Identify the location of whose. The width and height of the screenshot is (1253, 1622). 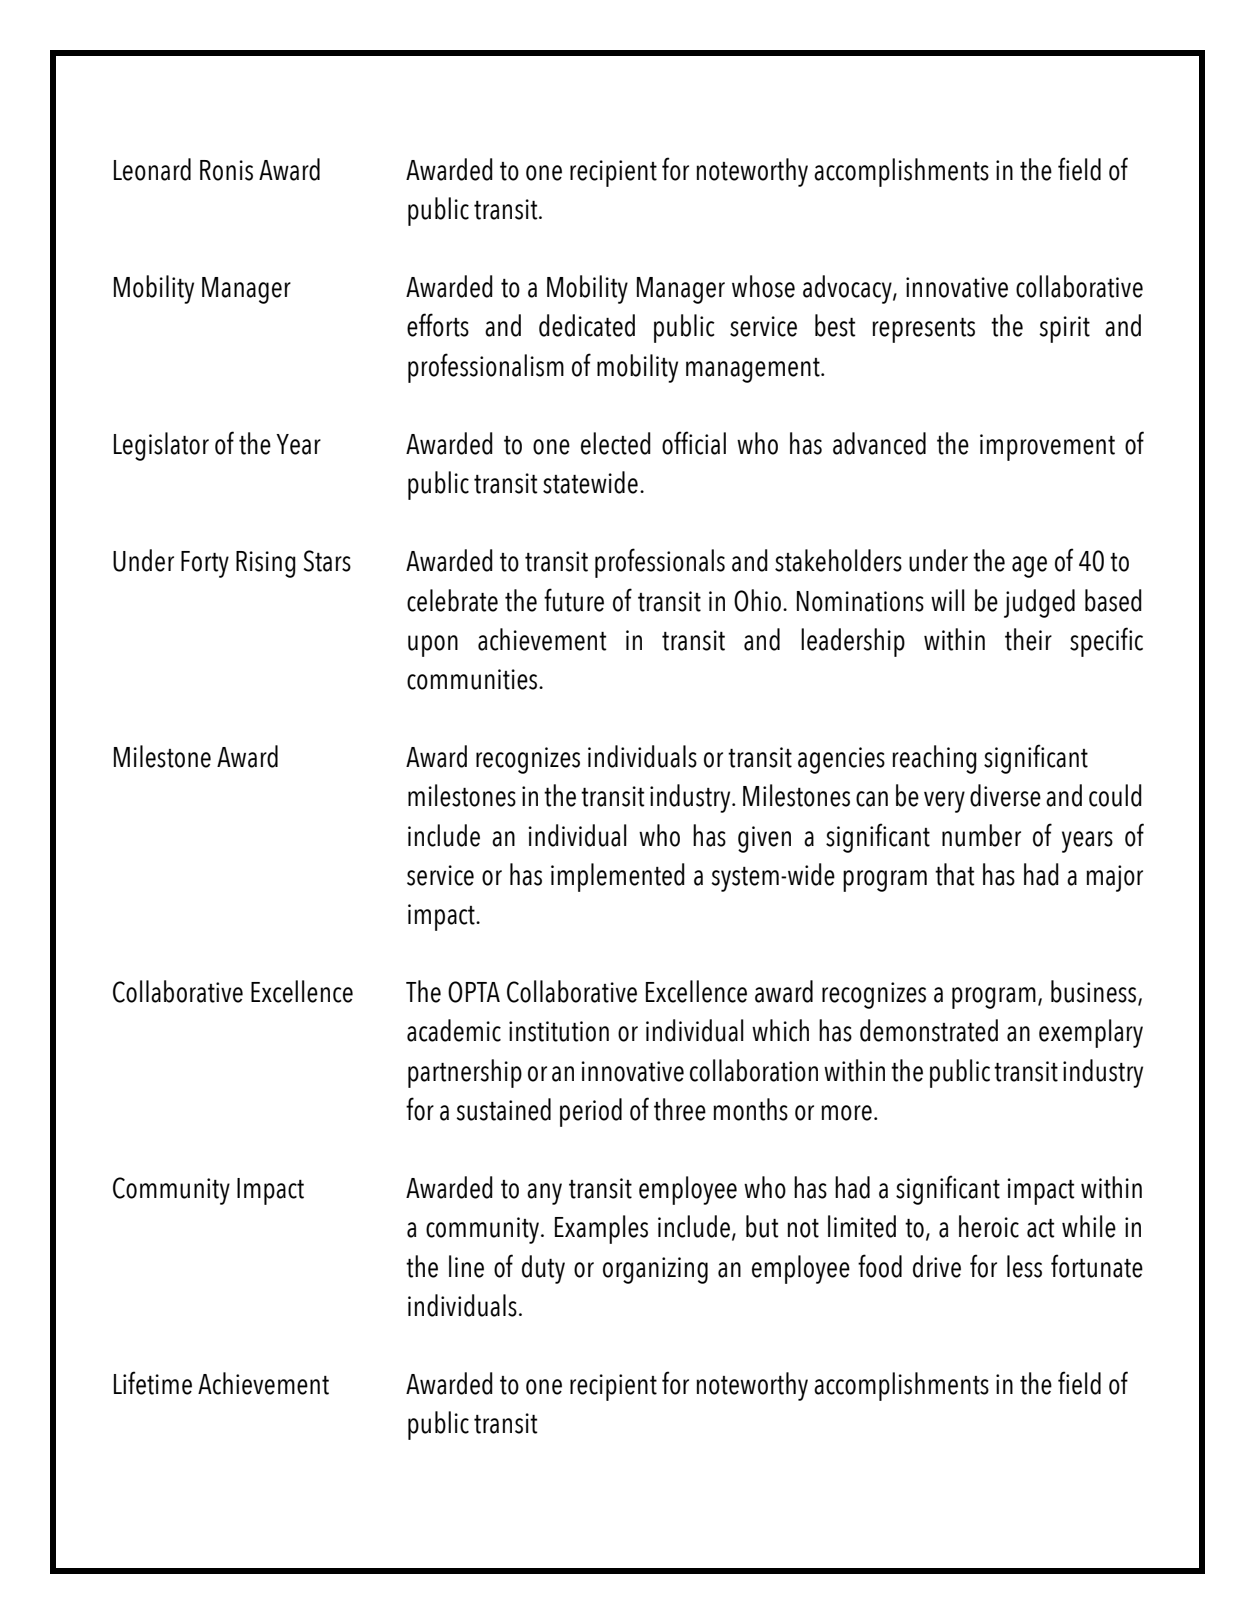
(763, 286).
